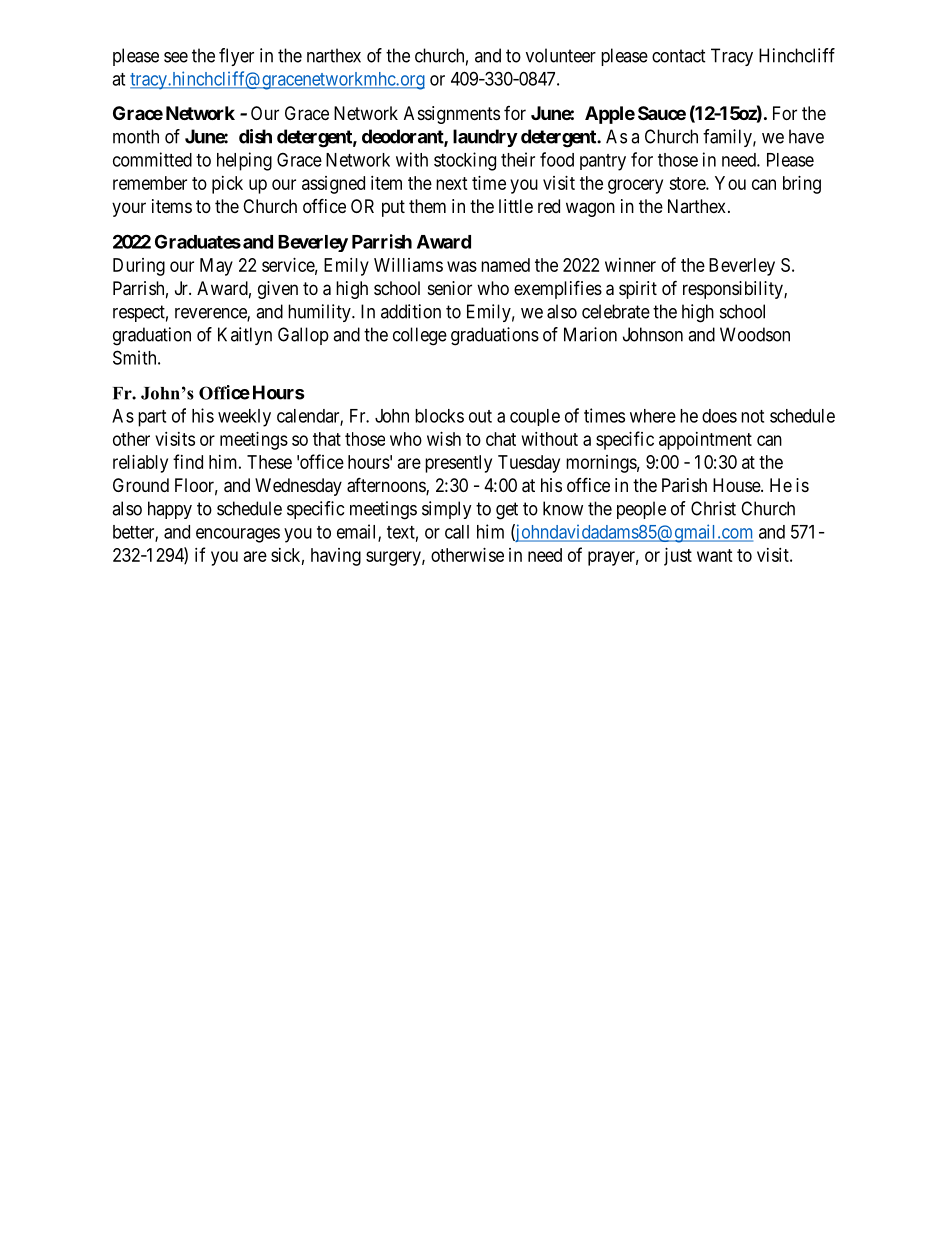 This image has width=952, height=1233. Describe the element at coordinates (755, 334) in the image. I see `Woodson` at that location.
